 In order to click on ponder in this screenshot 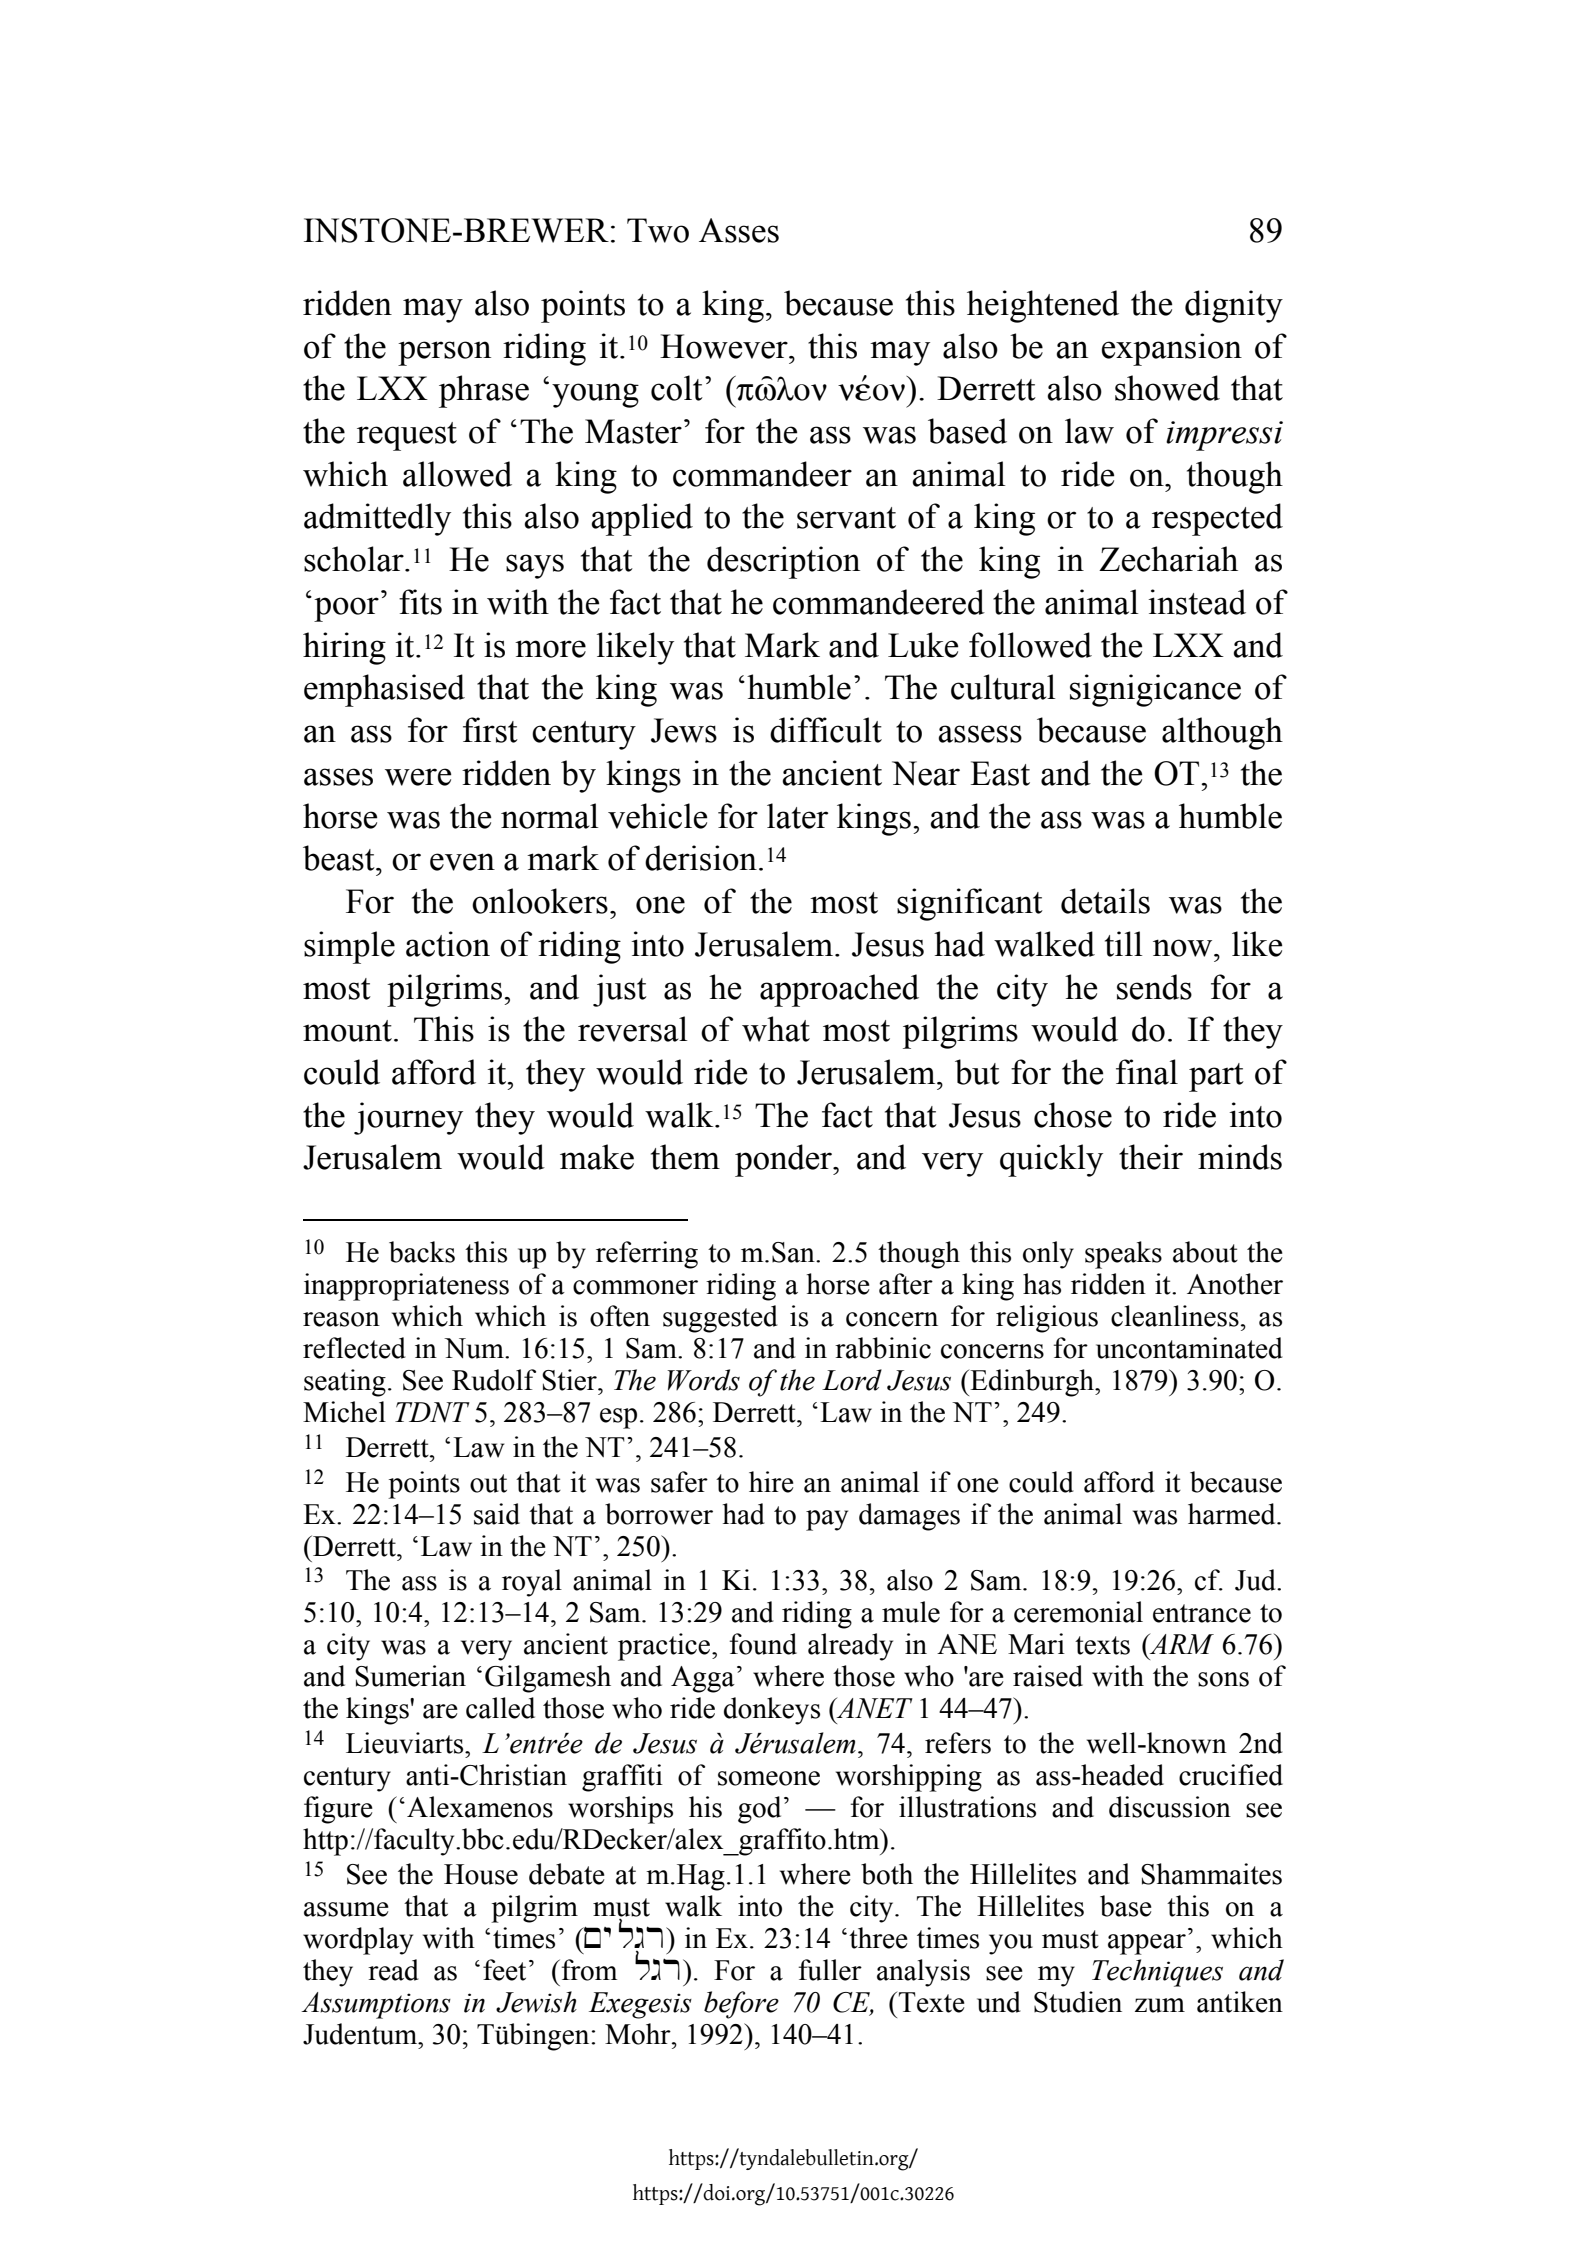, I will do `click(784, 1160)`.
